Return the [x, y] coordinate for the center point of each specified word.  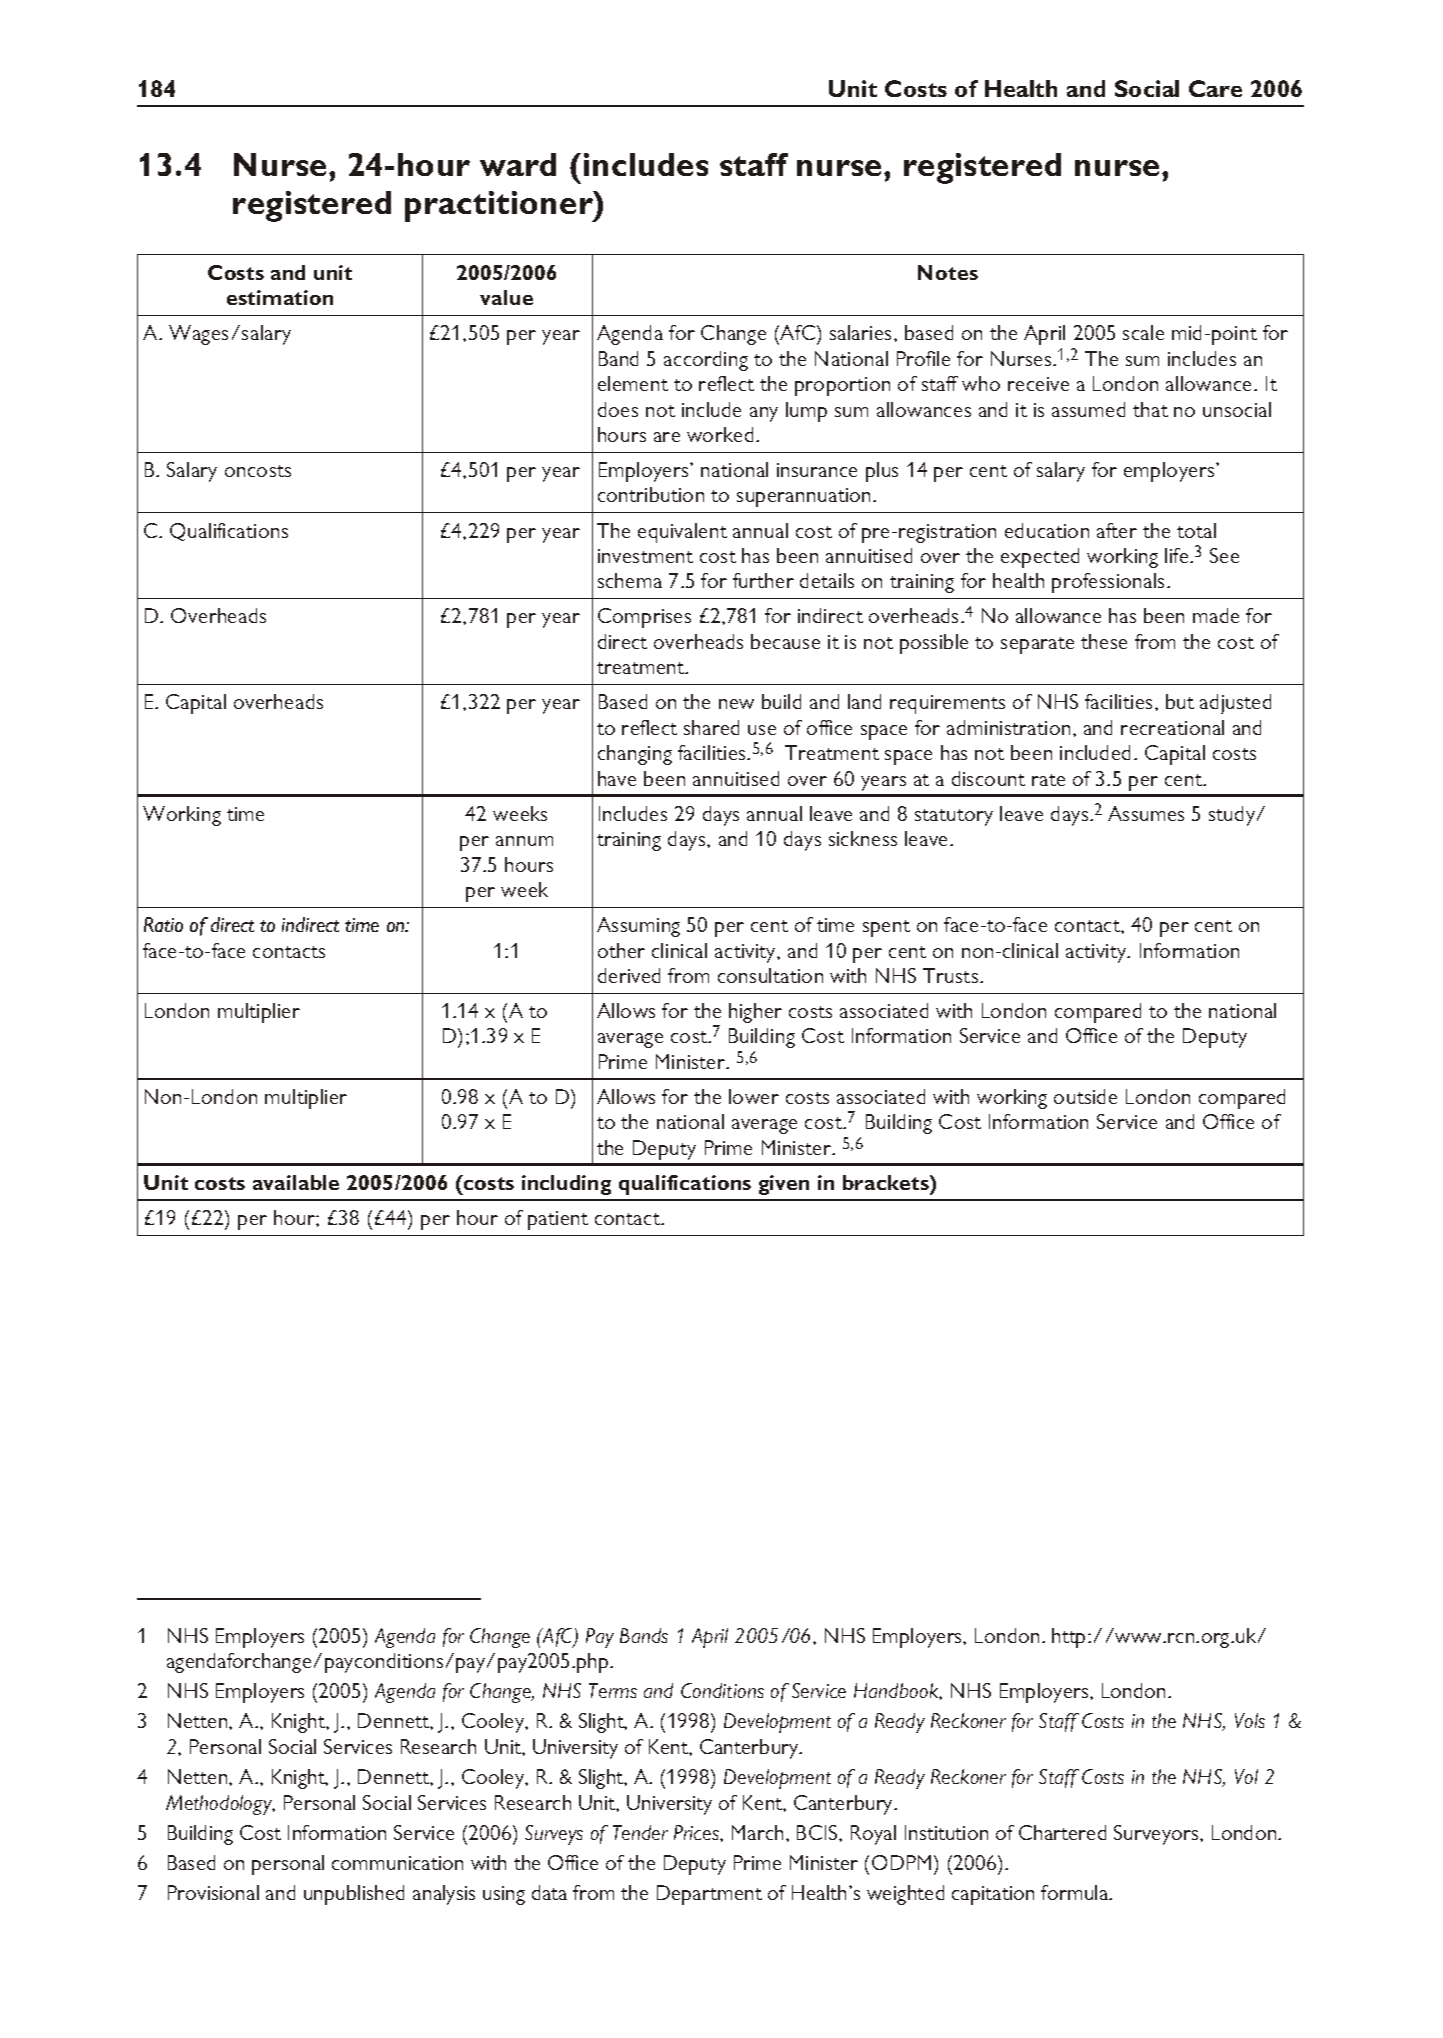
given [784, 1185]
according [706, 361]
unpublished [354, 1895]
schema [630, 580]
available [296, 1182]
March [757, 1832]
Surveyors [1157, 1835]
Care [1215, 88]
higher [755, 1013]
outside [1085, 1096]
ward [518, 164]
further [763, 580]
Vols [1250, 1720]
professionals [1108, 583]
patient [558, 1220]
